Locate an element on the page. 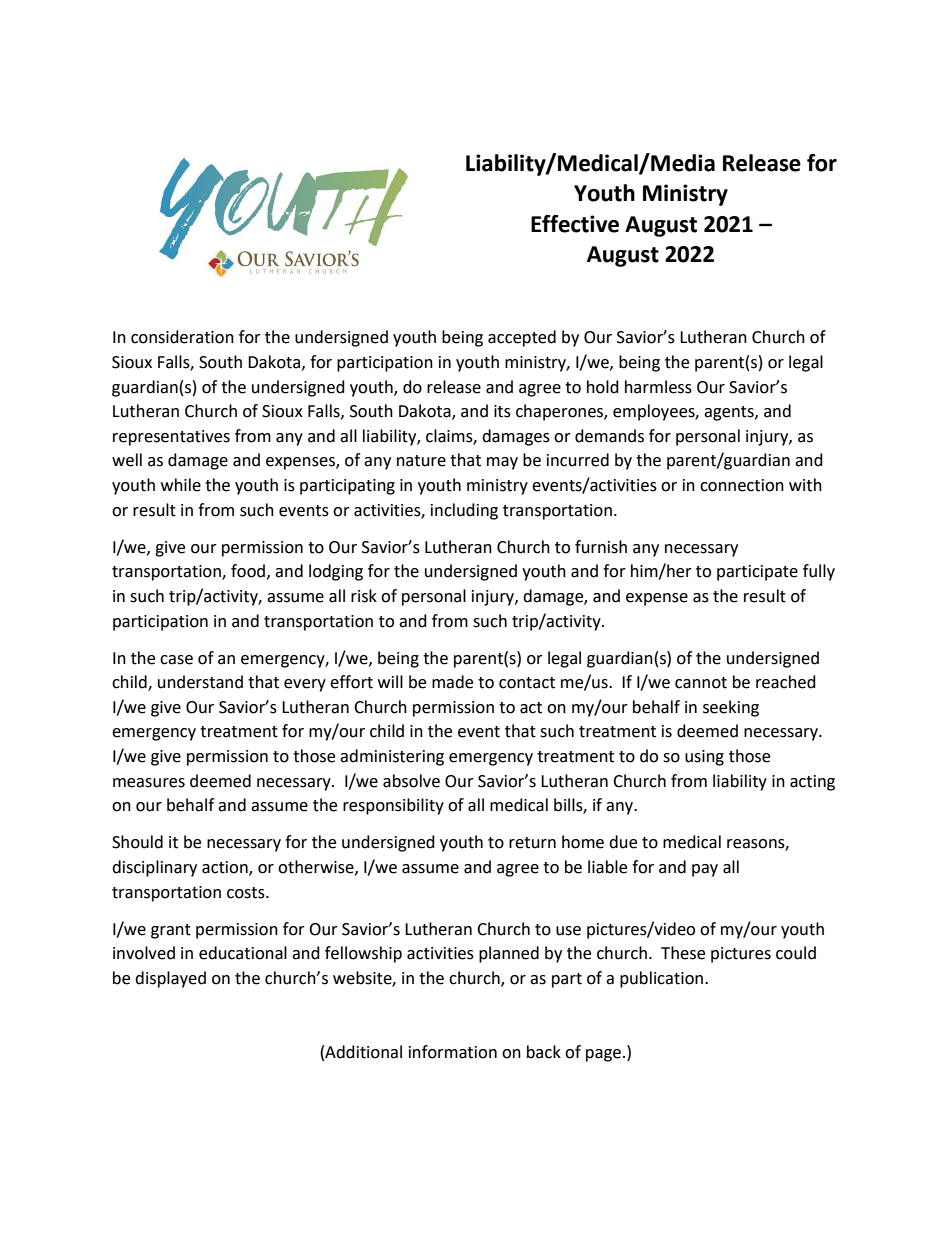 The width and height of the page is (952, 1233). displayed is located at coordinates (170, 979).
